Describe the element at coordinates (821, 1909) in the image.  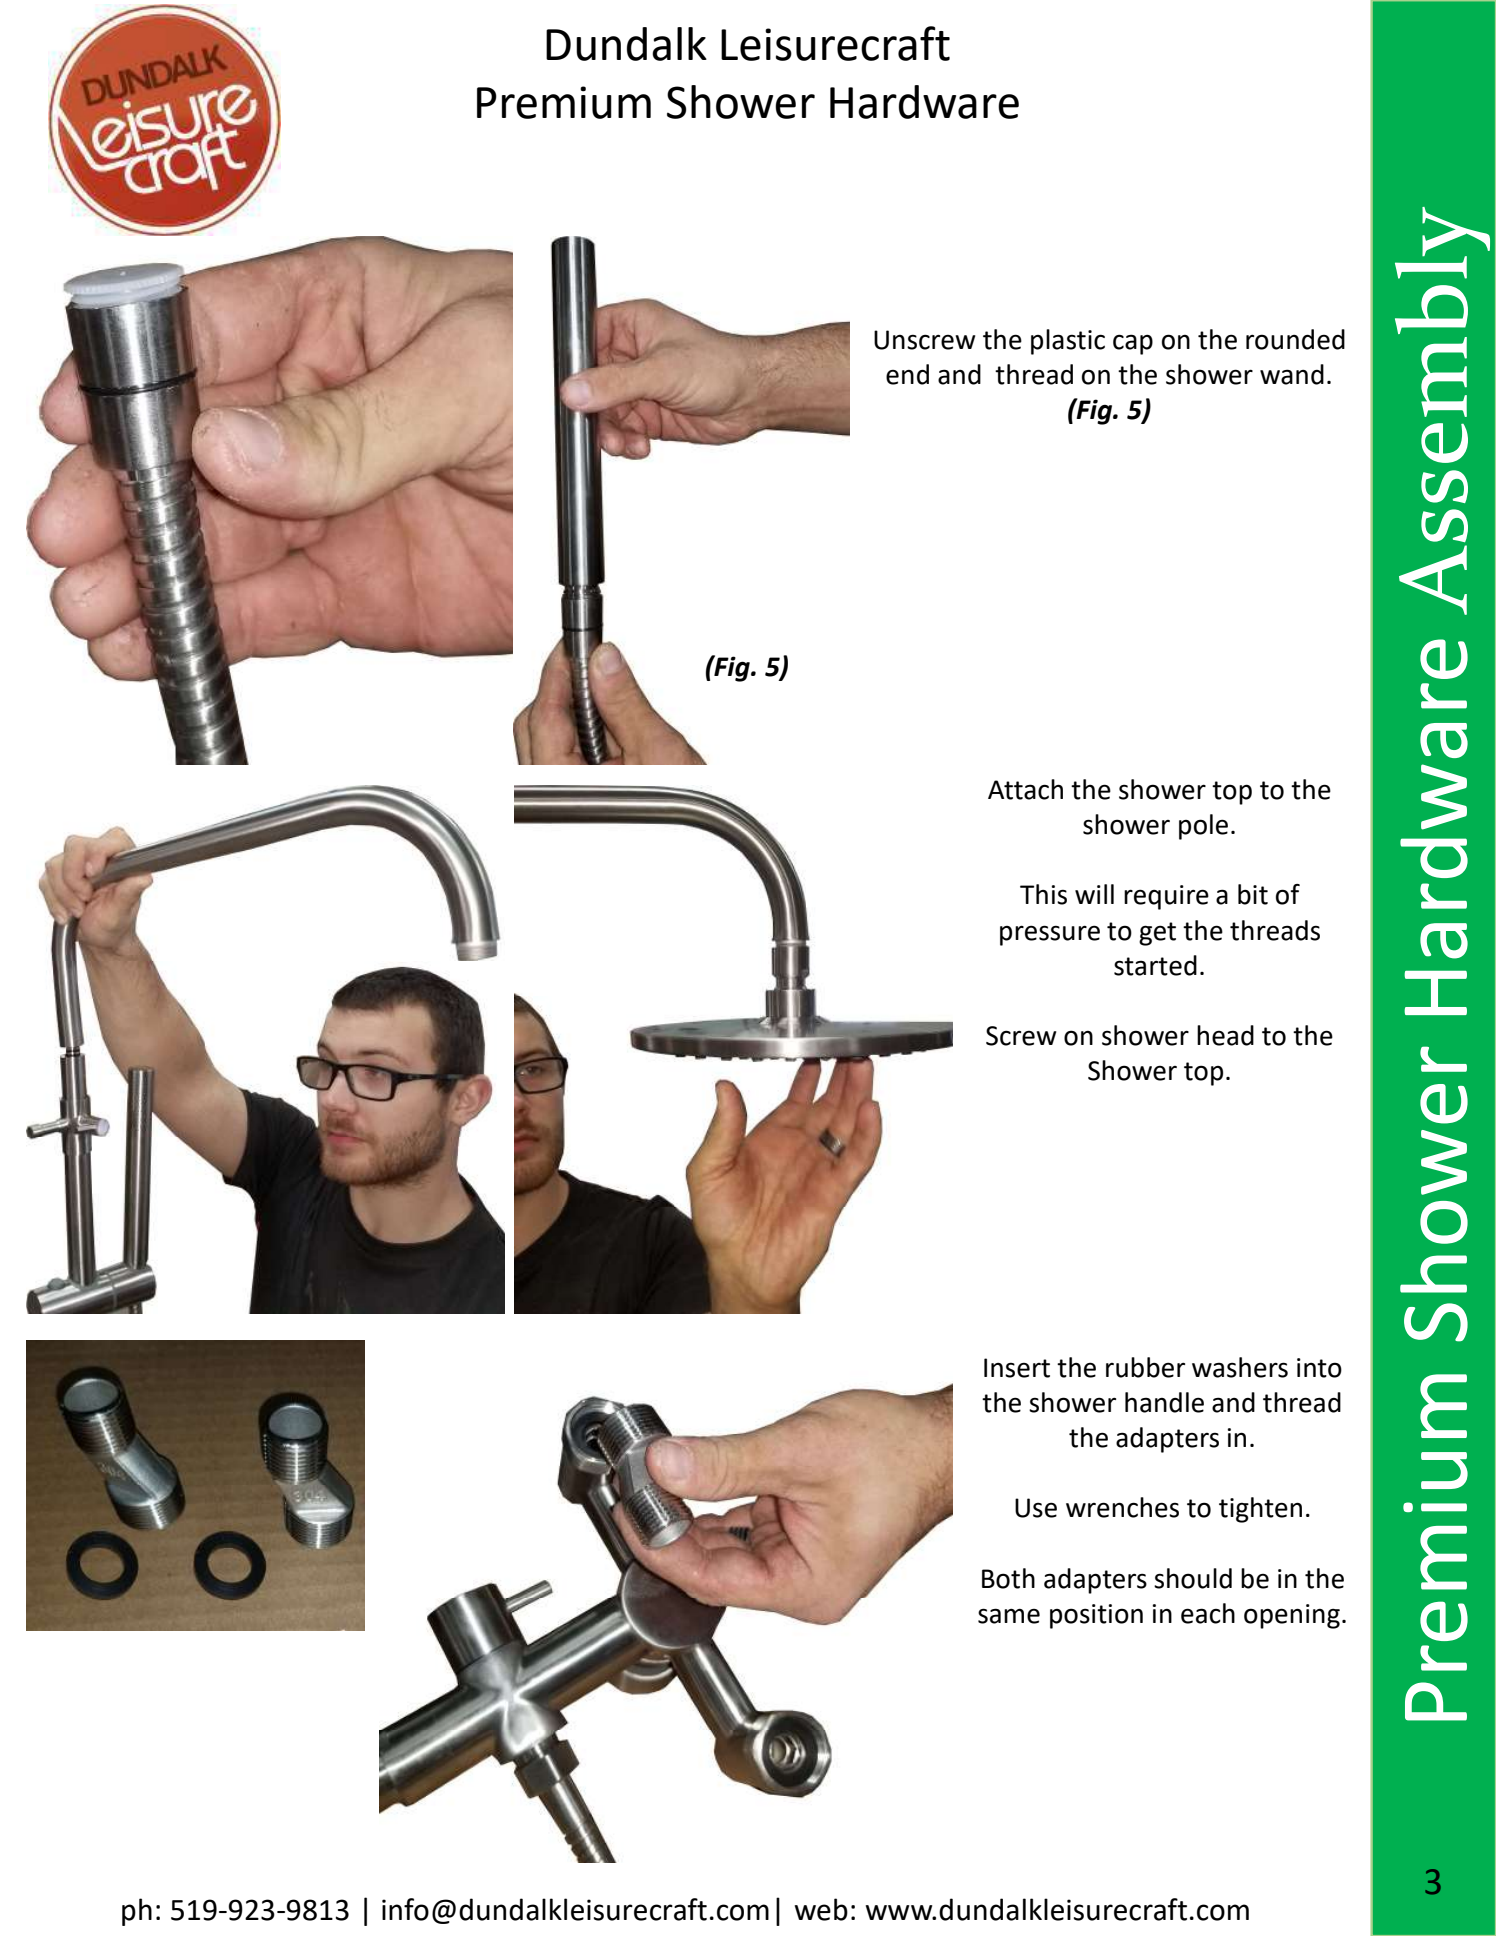
I see `web` at that location.
